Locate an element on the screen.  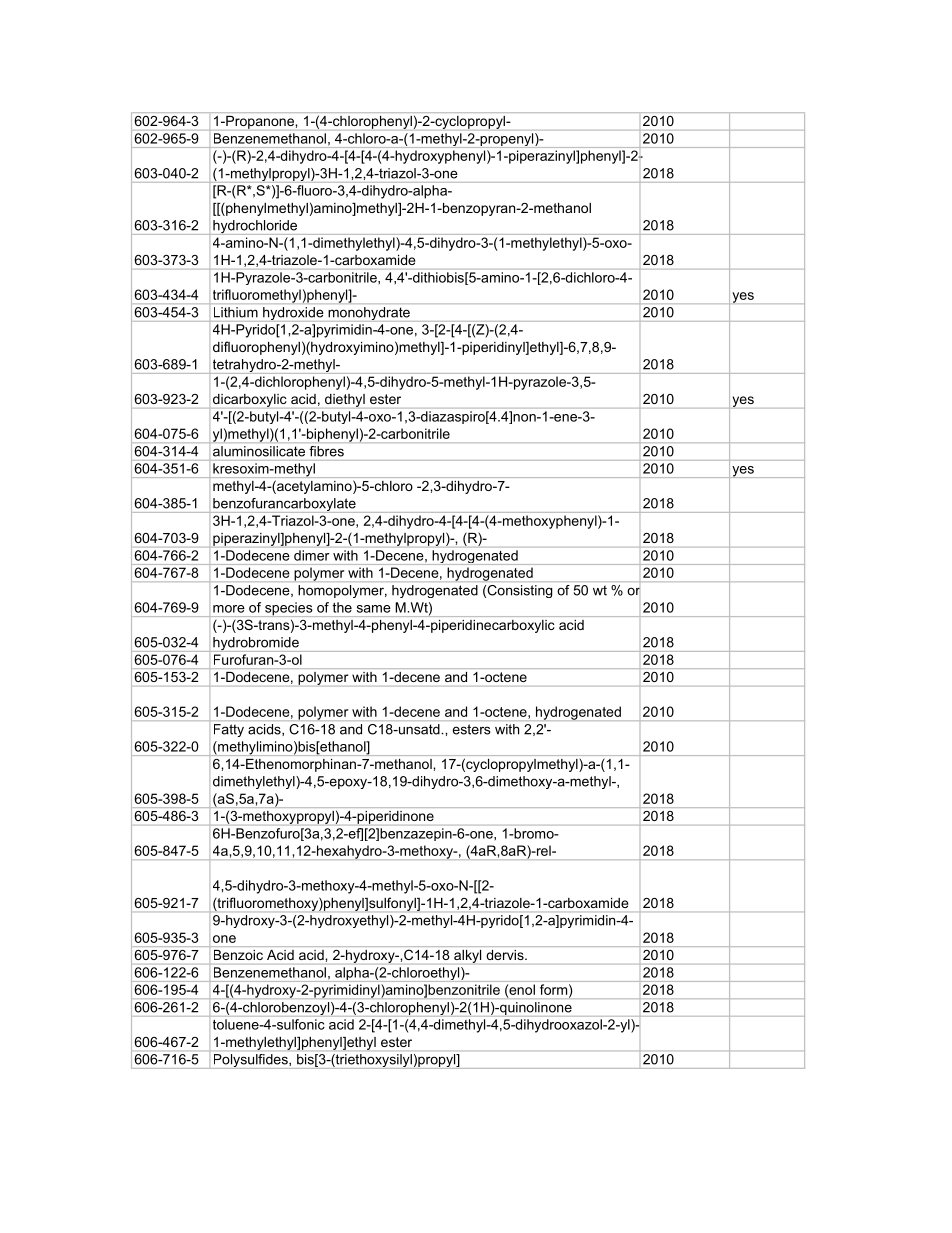
hydrochloride is located at coordinates (255, 227).
